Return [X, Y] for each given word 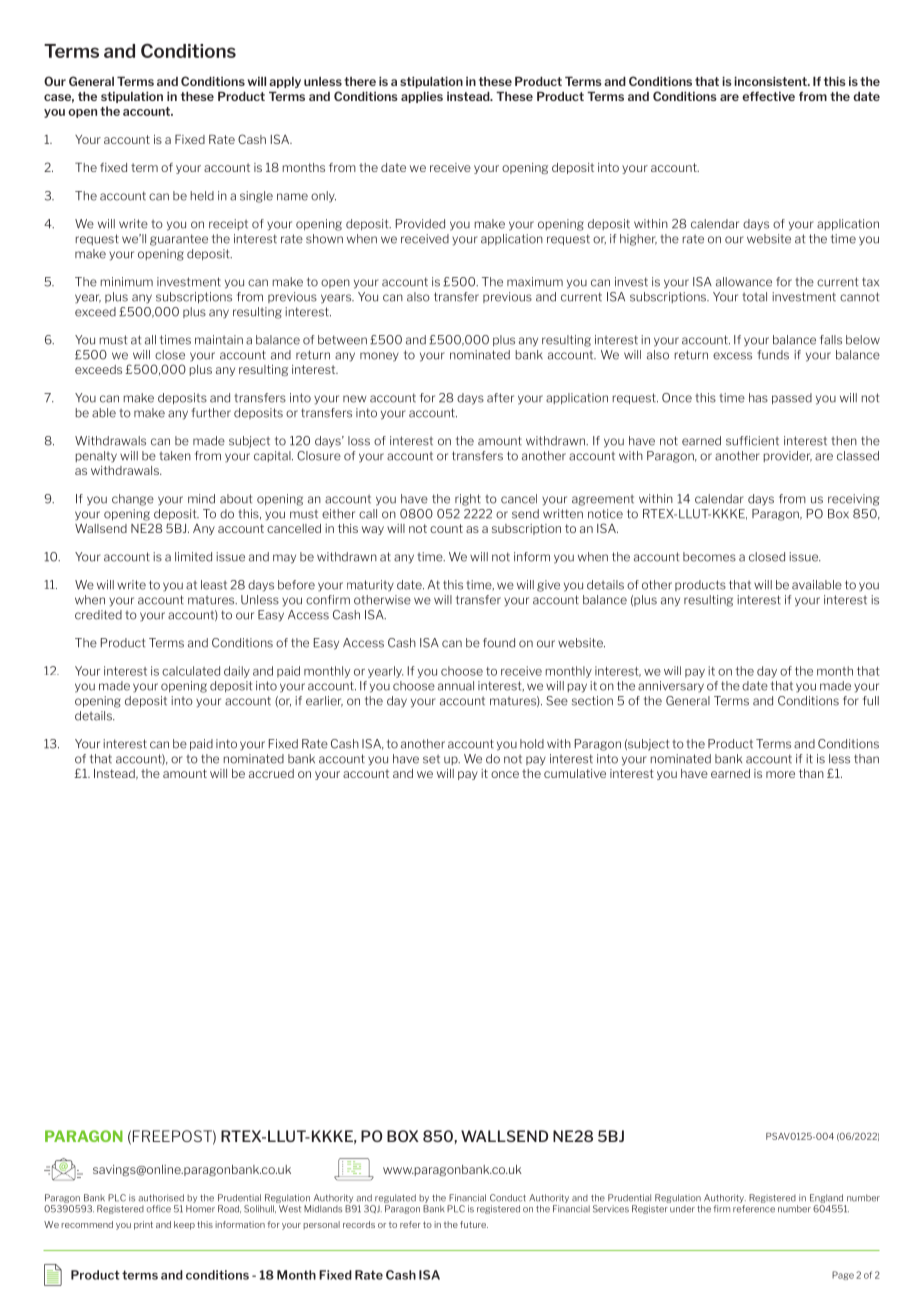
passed [792, 399]
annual [456, 686]
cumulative [575, 773]
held [202, 196]
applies [422, 97]
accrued [271, 773]
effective [768, 96]
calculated [191, 671]
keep [184, 1225]
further [211, 413]
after [500, 398]
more [780, 774]
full [871, 701]
